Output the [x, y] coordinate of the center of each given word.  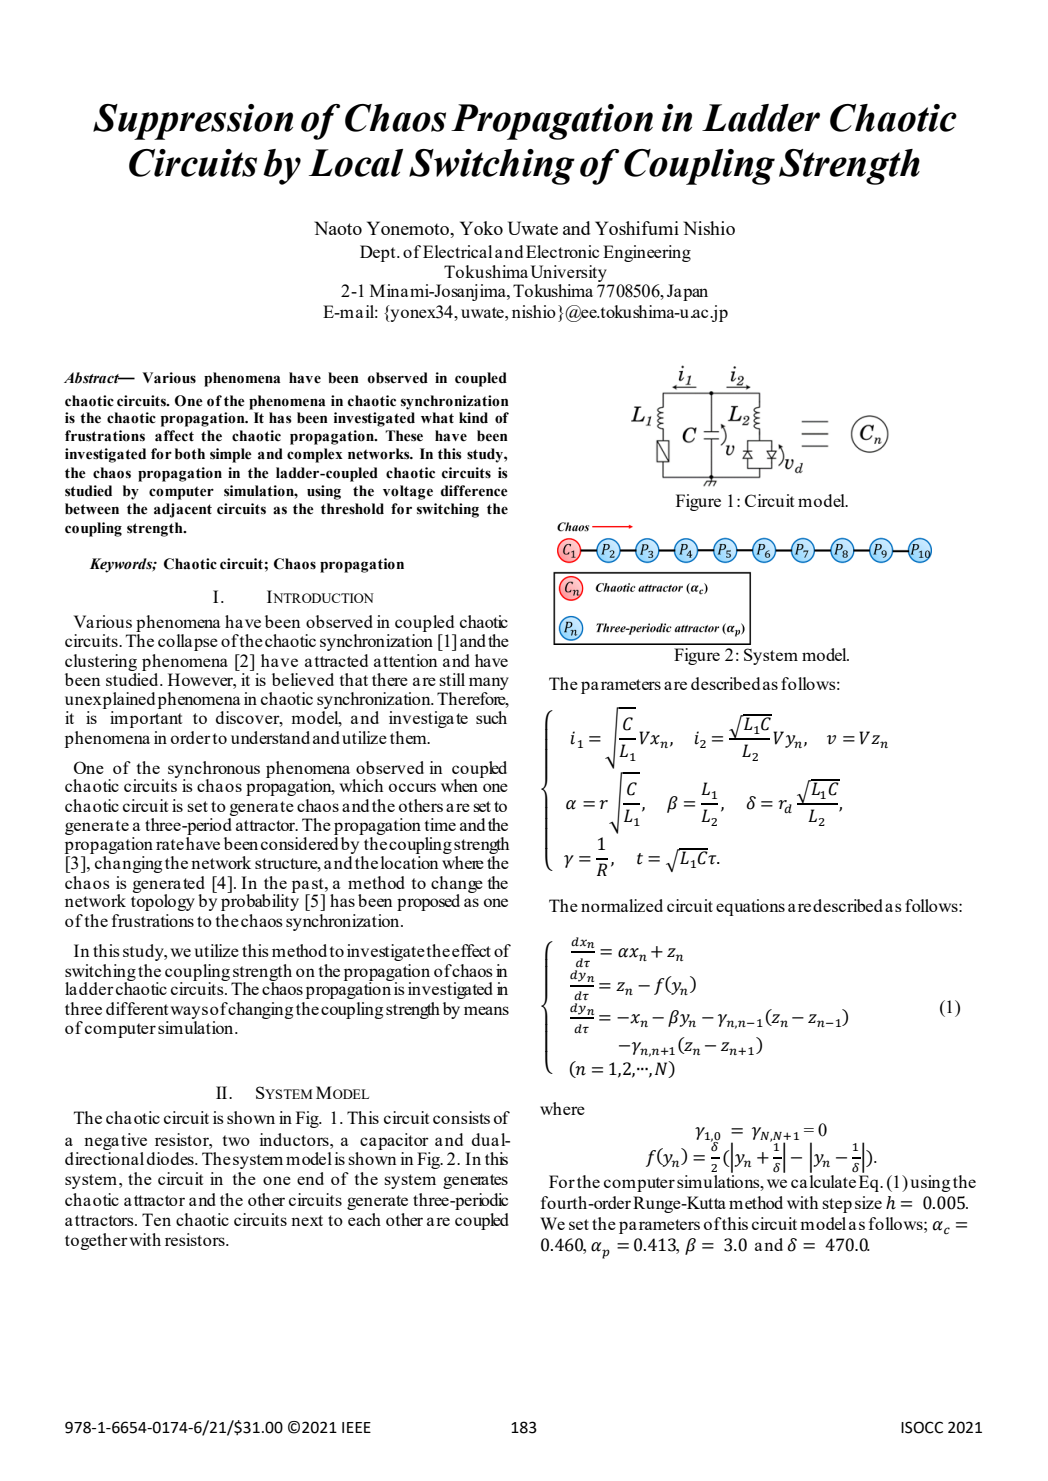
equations [750, 907]
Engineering [647, 253]
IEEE [356, 1427]
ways [189, 1012]
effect [471, 950]
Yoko [481, 228]
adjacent [183, 510]
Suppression [193, 122]
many [489, 685]
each [364, 1219]
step [837, 1205]
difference [474, 491]
